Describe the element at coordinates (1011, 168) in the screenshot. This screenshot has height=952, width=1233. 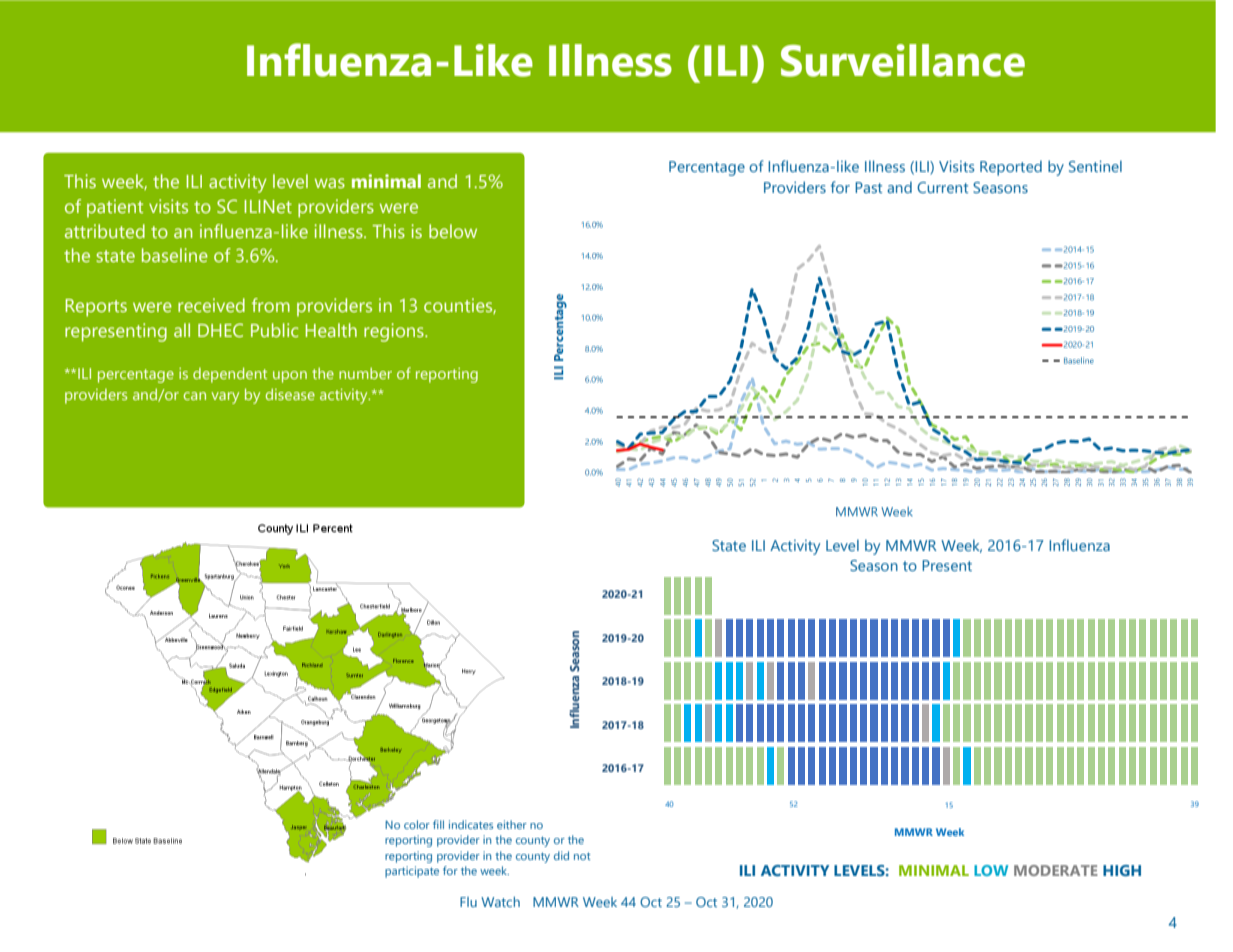
I see `Reported` at that location.
